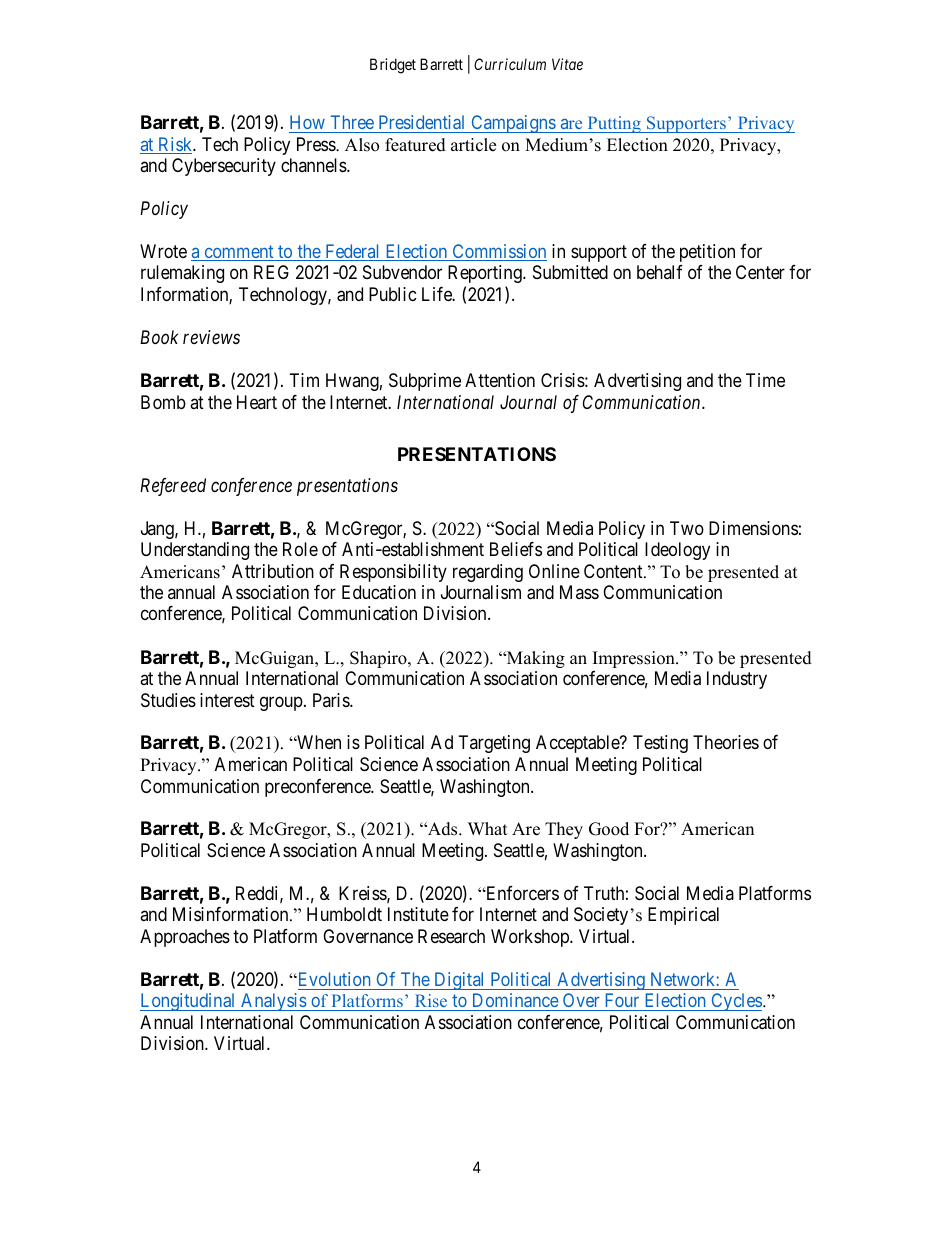  What do you see at coordinates (307, 122) in the screenshot?
I see `How` at bounding box center [307, 122].
